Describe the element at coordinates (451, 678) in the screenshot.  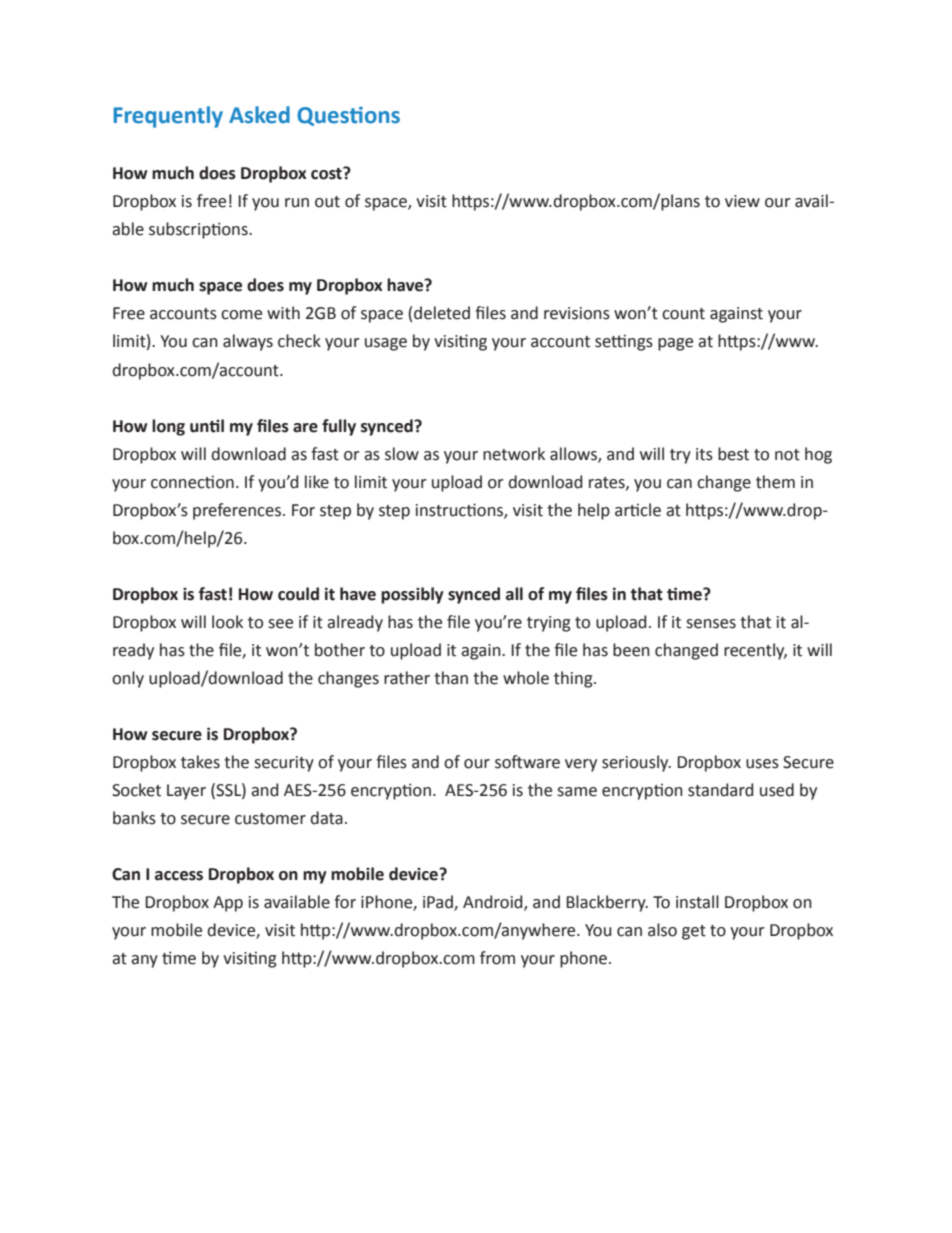
I see `than` at that location.
